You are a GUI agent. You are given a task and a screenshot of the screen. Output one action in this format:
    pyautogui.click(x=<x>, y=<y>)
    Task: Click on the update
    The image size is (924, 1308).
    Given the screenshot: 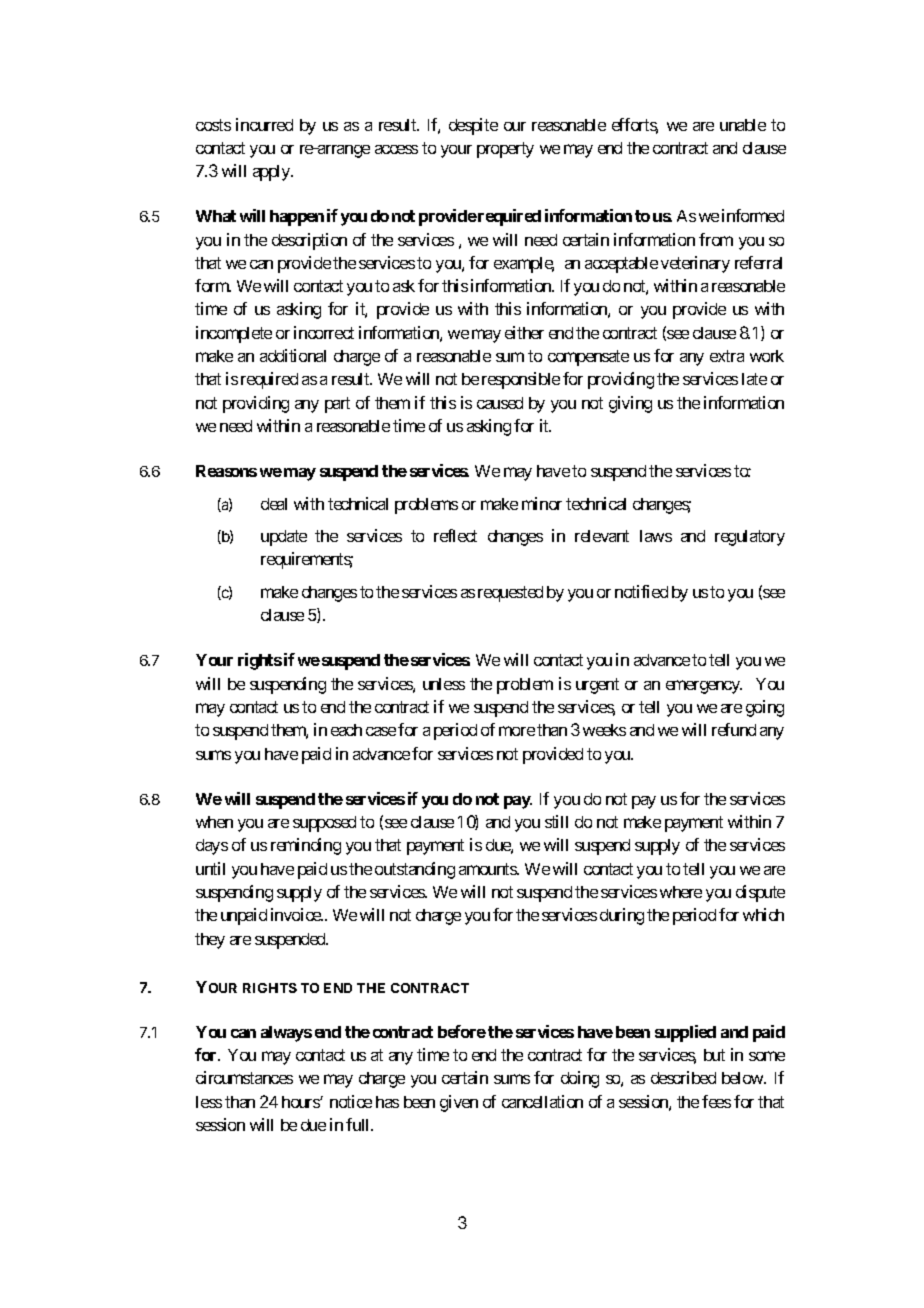 What is the action you would take?
    pyautogui.click(x=284, y=538)
